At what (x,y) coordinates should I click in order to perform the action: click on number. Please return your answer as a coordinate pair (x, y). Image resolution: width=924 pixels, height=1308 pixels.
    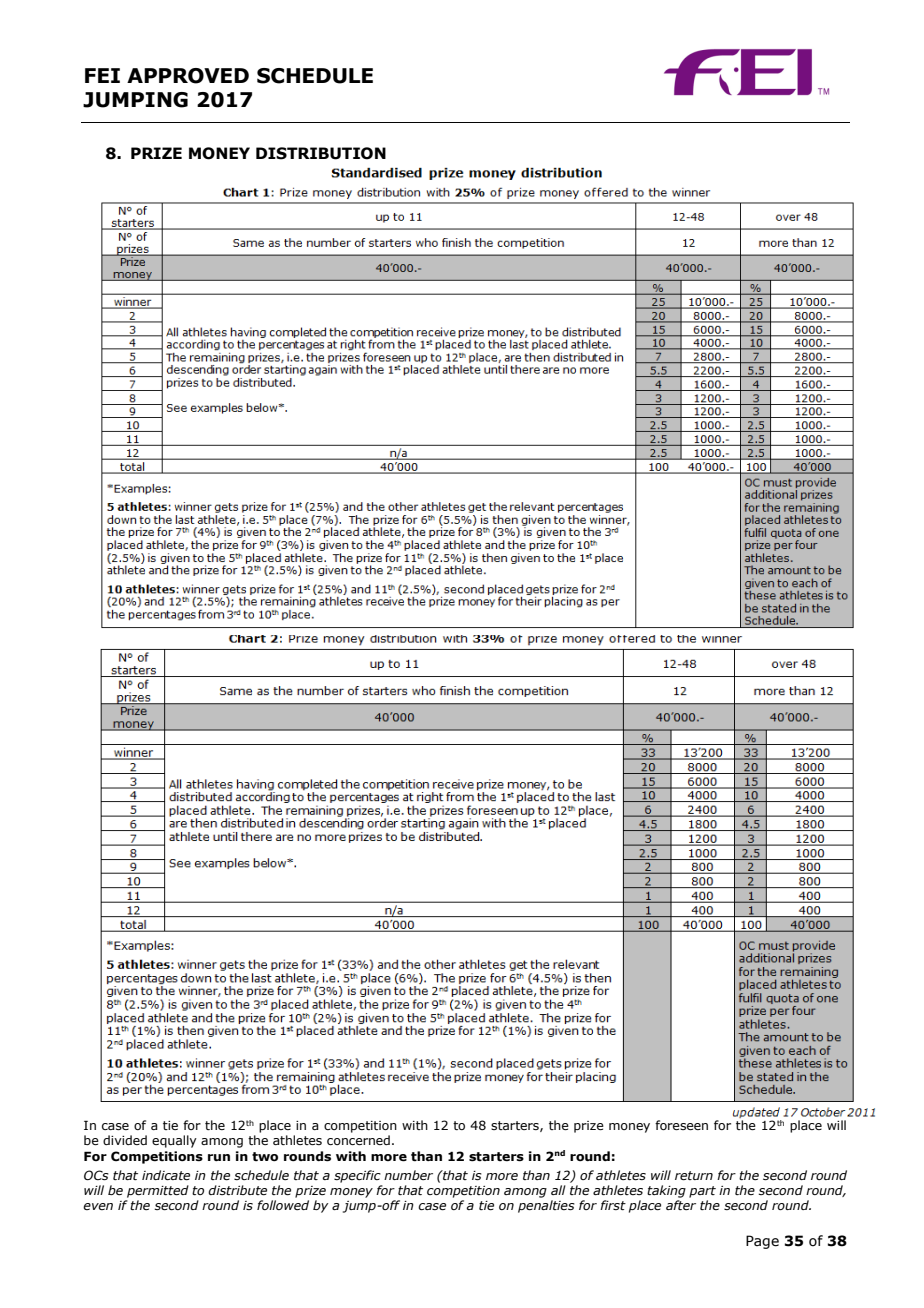
    Looking at the image, I should click on (408, 1175).
